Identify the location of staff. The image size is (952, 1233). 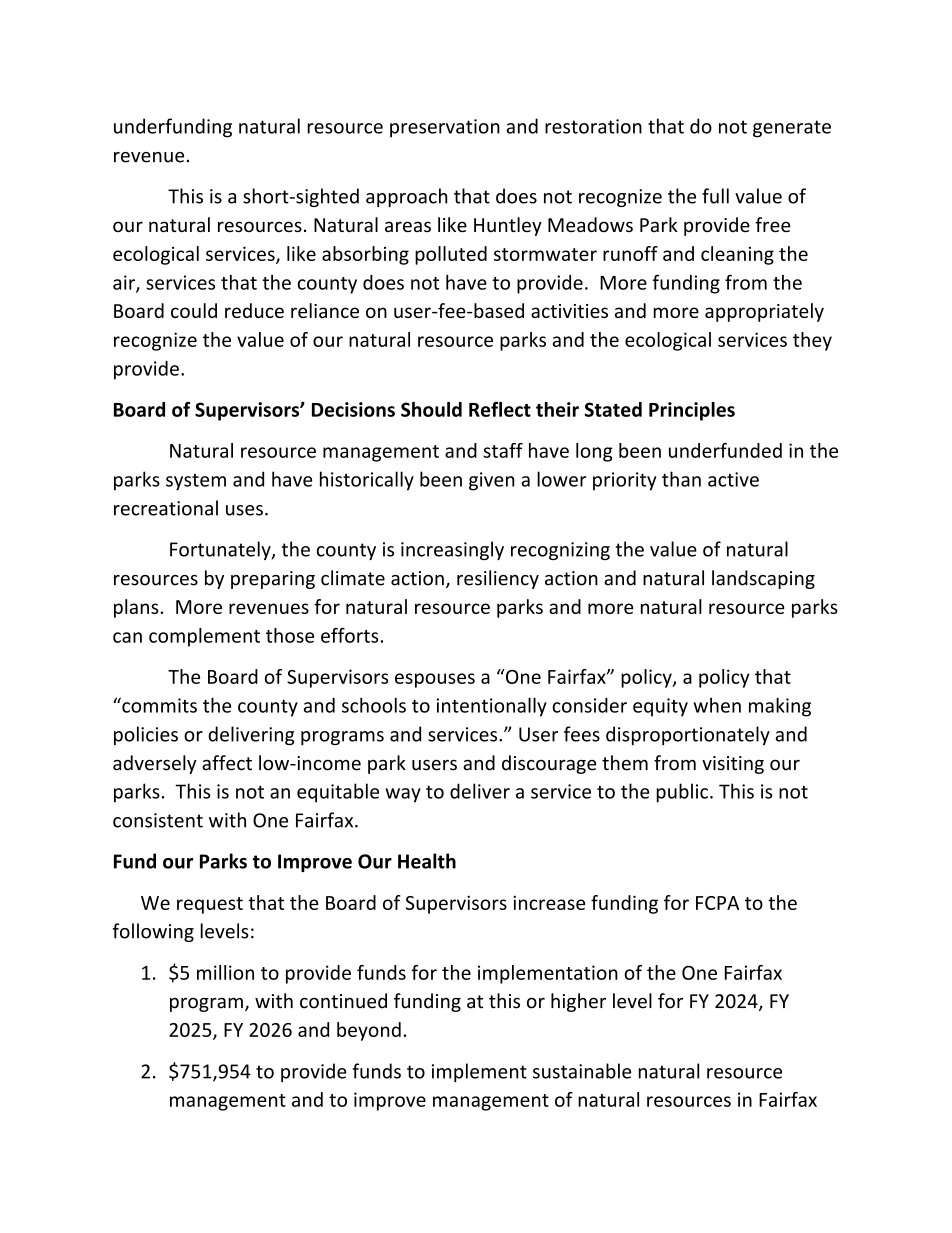
(503, 450).
